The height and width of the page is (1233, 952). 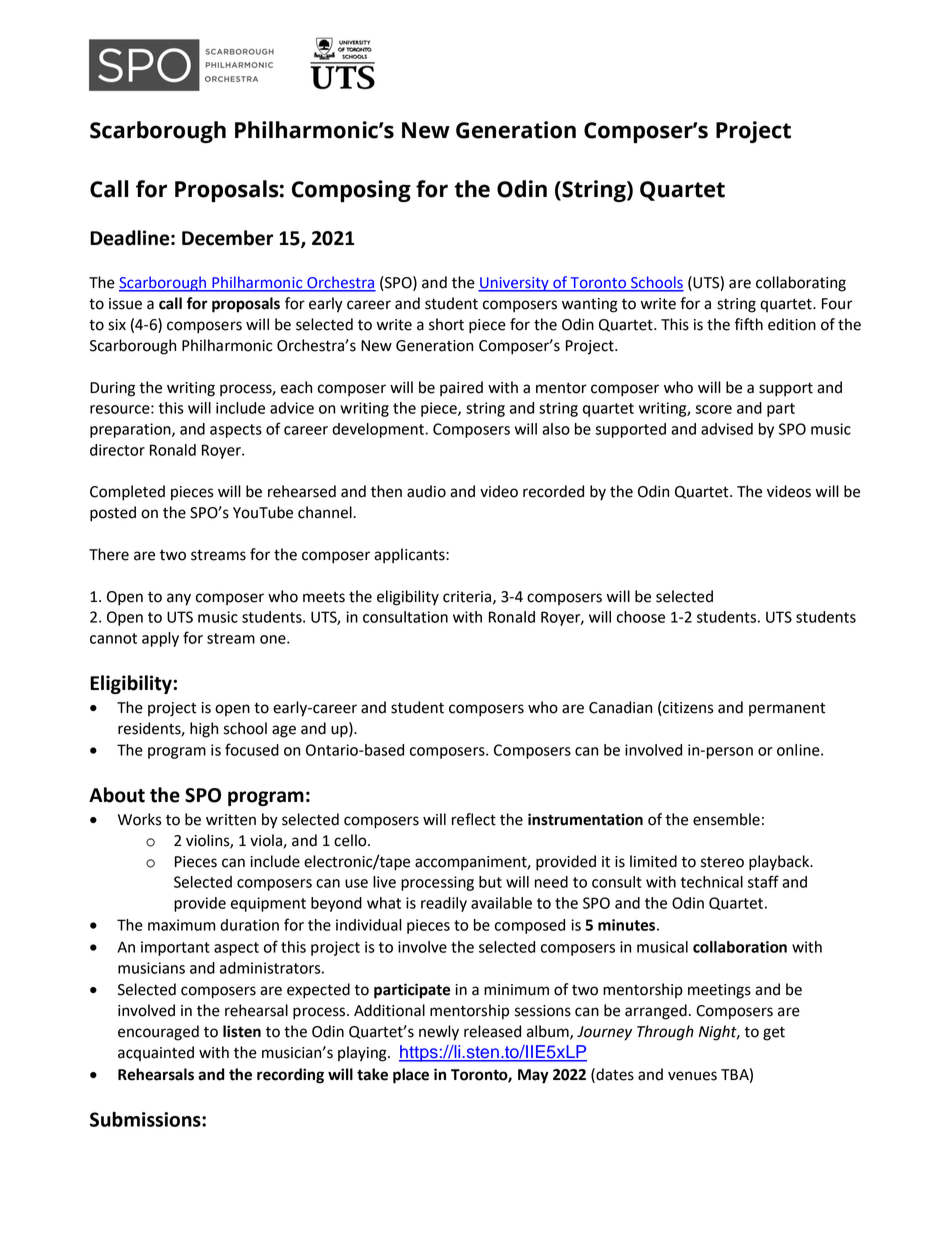 I want to click on score, so click(x=713, y=409).
